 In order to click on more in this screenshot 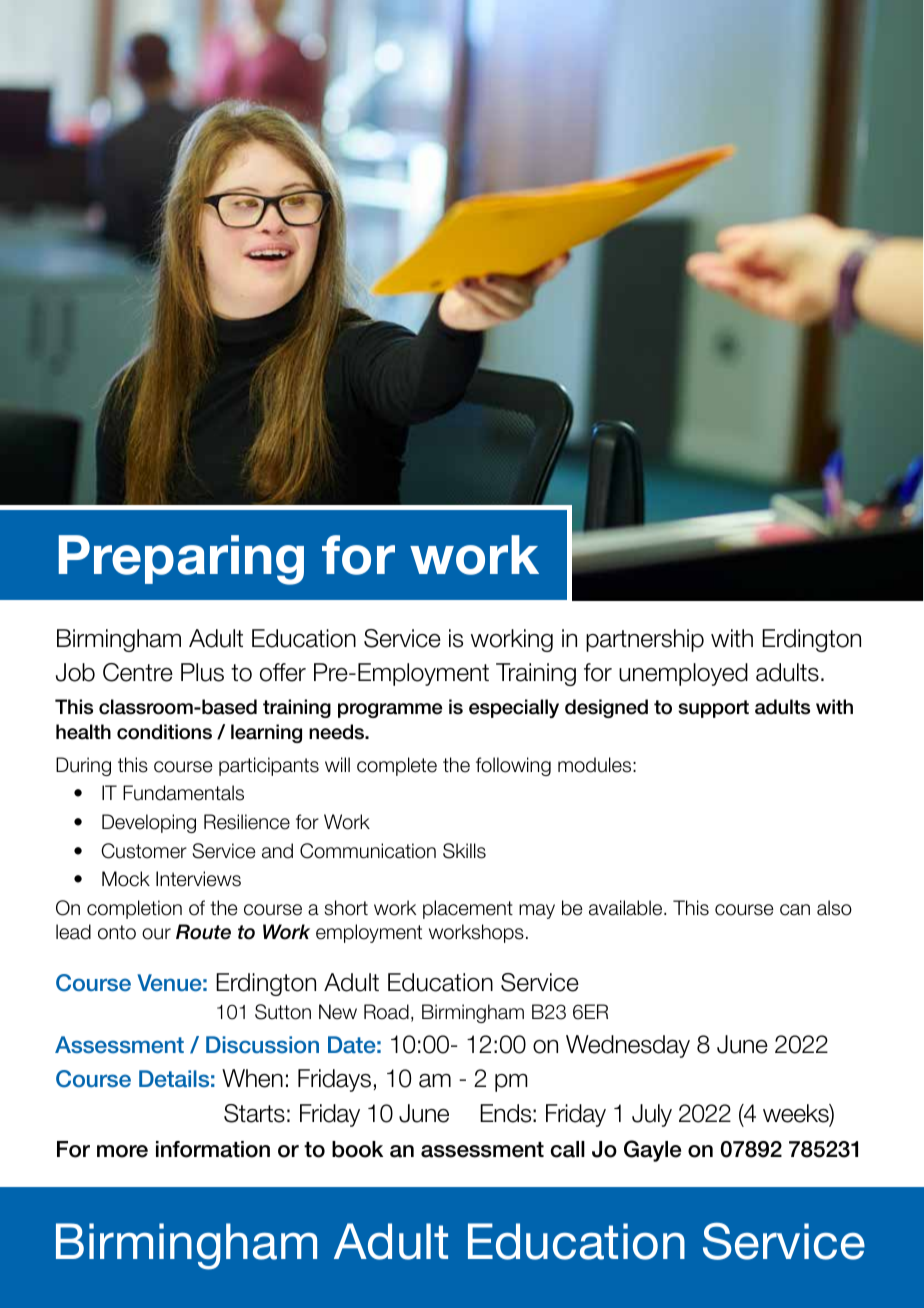, I will do `click(122, 1151)`.
